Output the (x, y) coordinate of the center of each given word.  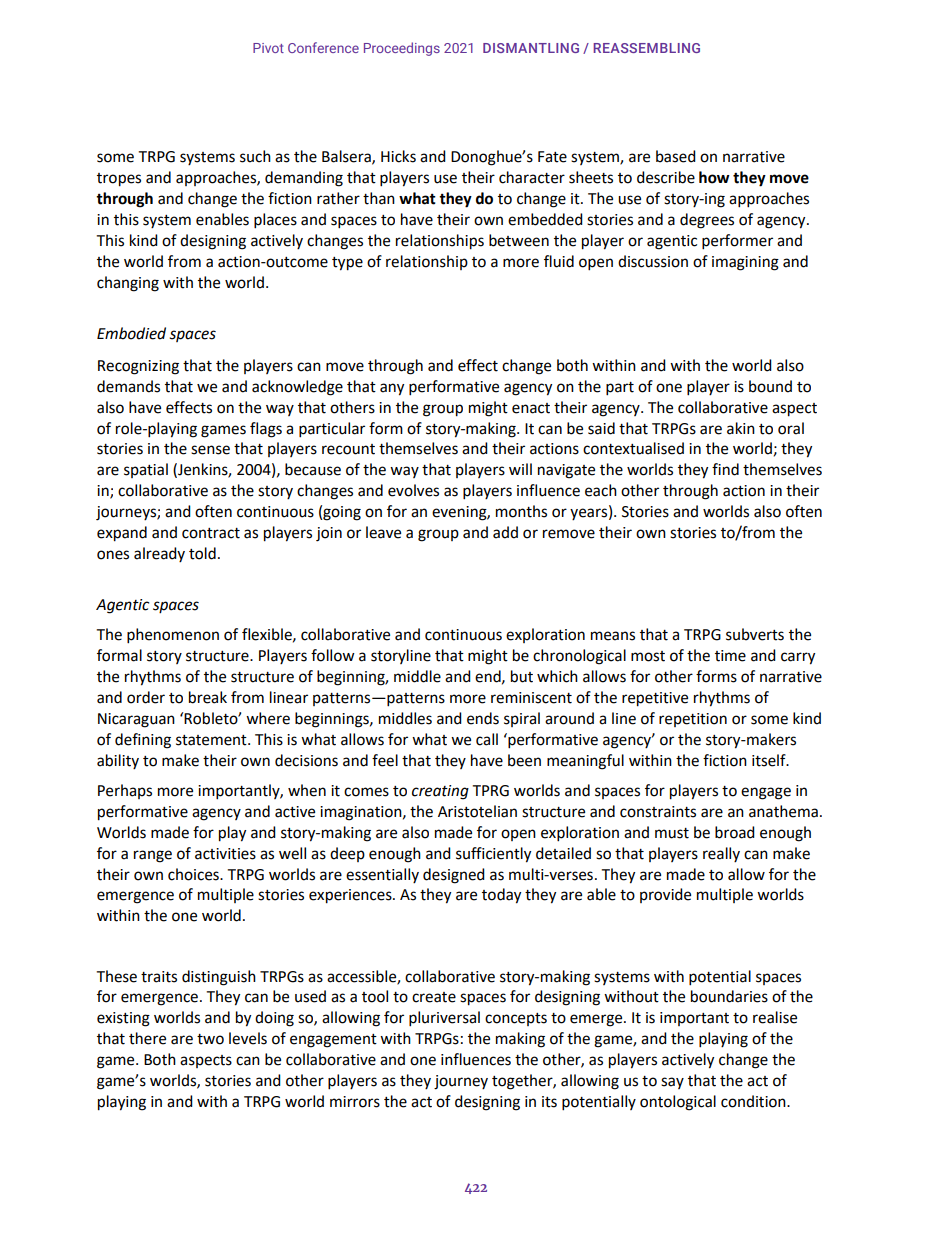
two (210, 1039)
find (725, 469)
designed (454, 876)
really (721, 854)
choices (194, 874)
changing (128, 284)
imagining (745, 263)
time (730, 656)
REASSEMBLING (646, 48)
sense (210, 450)
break (208, 697)
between (519, 240)
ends (483, 718)
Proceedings (402, 49)
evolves (413, 490)
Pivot (268, 48)
